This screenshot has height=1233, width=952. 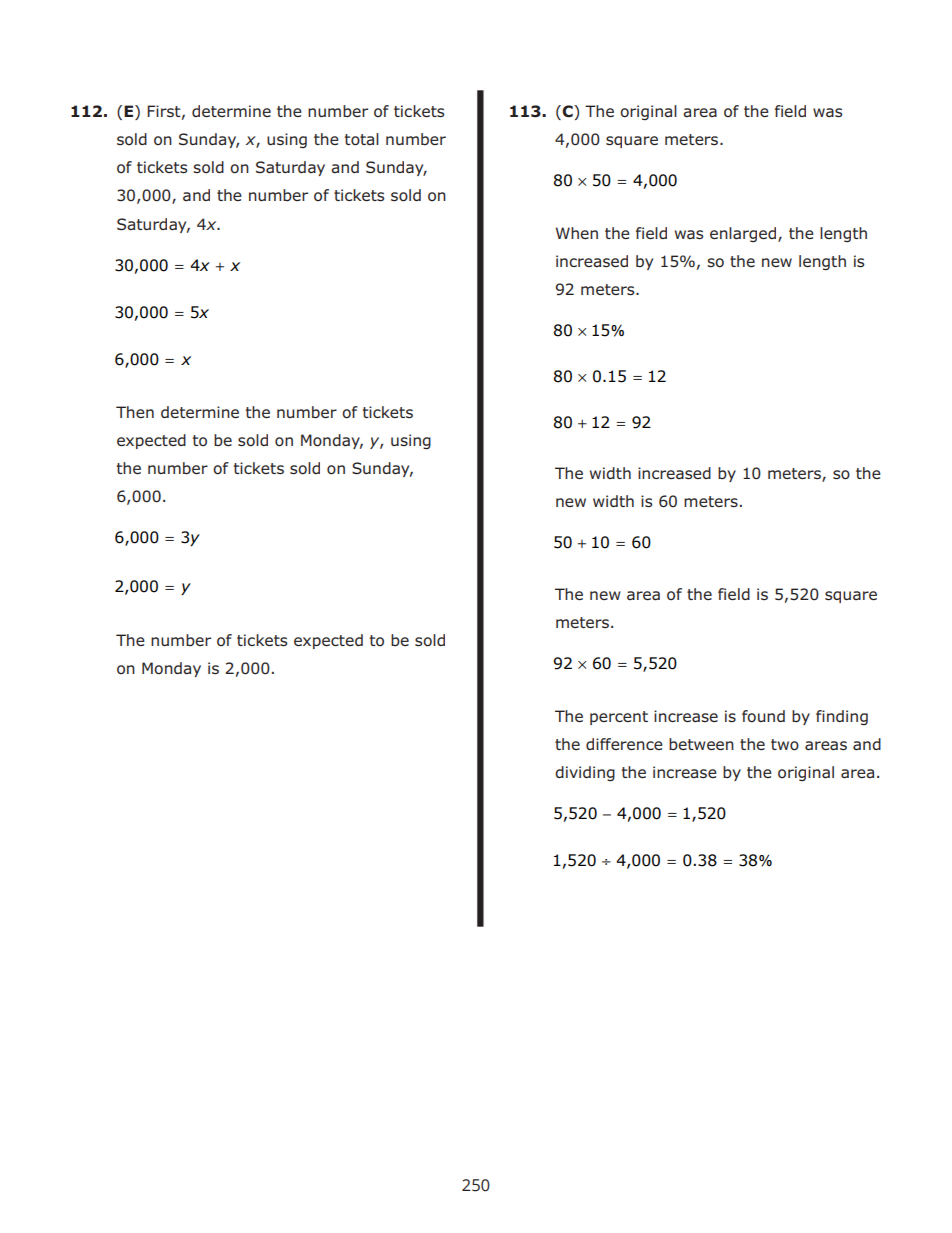 What do you see at coordinates (744, 234) in the screenshot?
I see `enlarged` at bounding box center [744, 234].
